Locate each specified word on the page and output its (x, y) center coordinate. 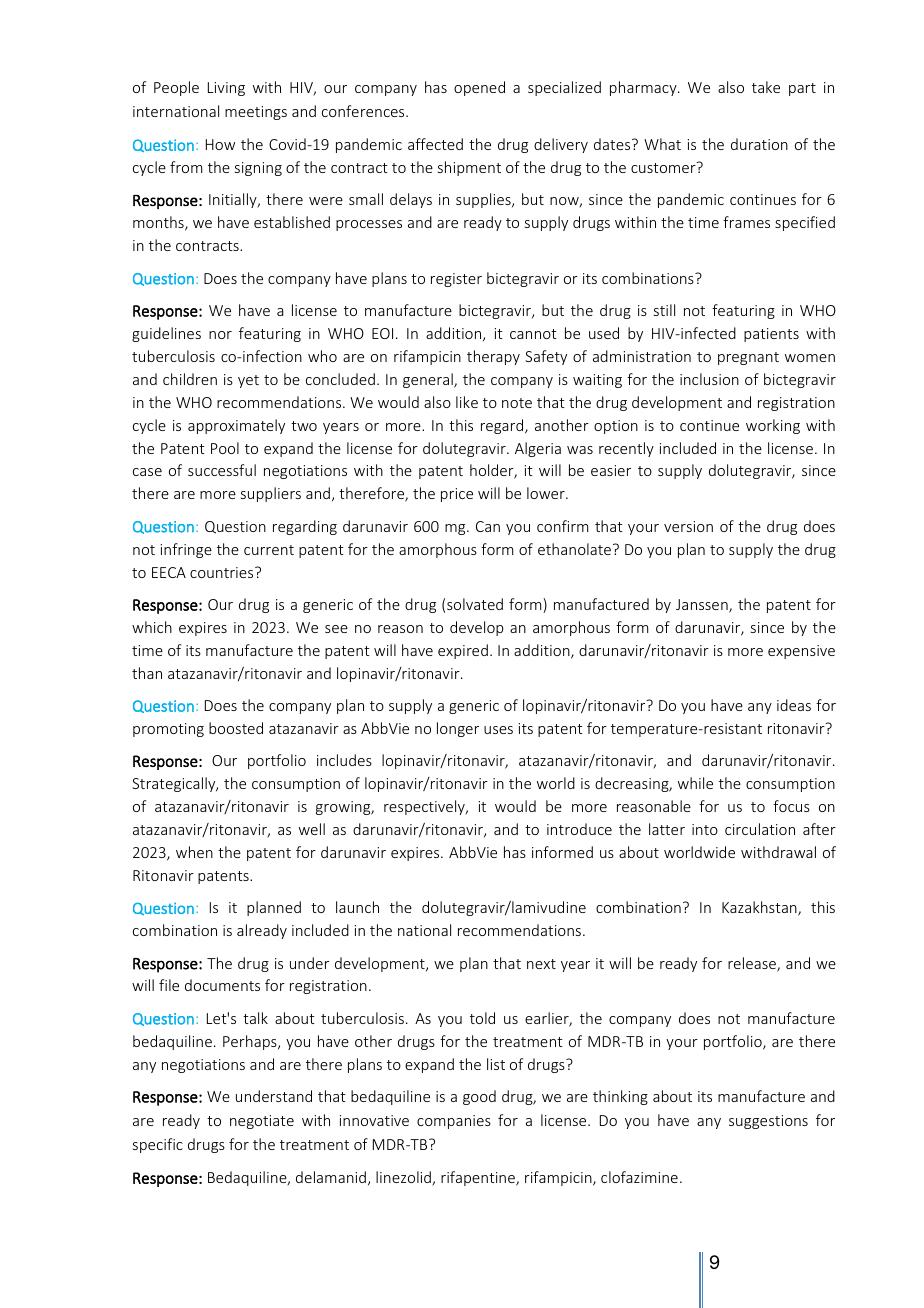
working (773, 426)
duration (759, 144)
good (479, 1097)
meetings (256, 113)
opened (479, 88)
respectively (425, 807)
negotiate (262, 1122)
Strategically (175, 784)
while (695, 783)
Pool (225, 448)
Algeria (538, 449)
